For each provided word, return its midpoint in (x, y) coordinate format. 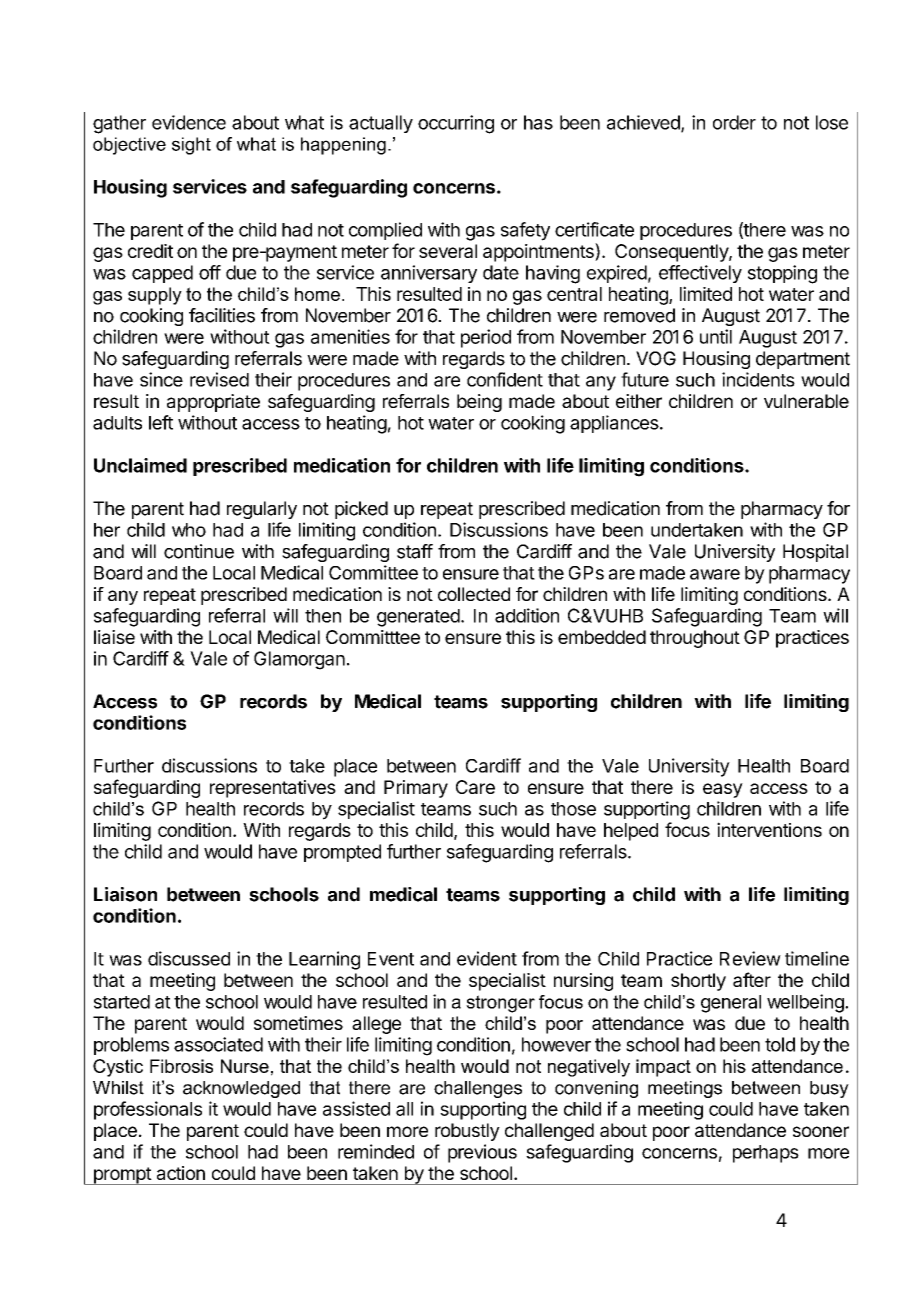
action (181, 1173)
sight (191, 146)
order (734, 122)
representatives (273, 789)
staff (415, 551)
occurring (456, 124)
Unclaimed (140, 465)
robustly (467, 1132)
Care (475, 787)
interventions (769, 829)
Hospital (815, 553)
